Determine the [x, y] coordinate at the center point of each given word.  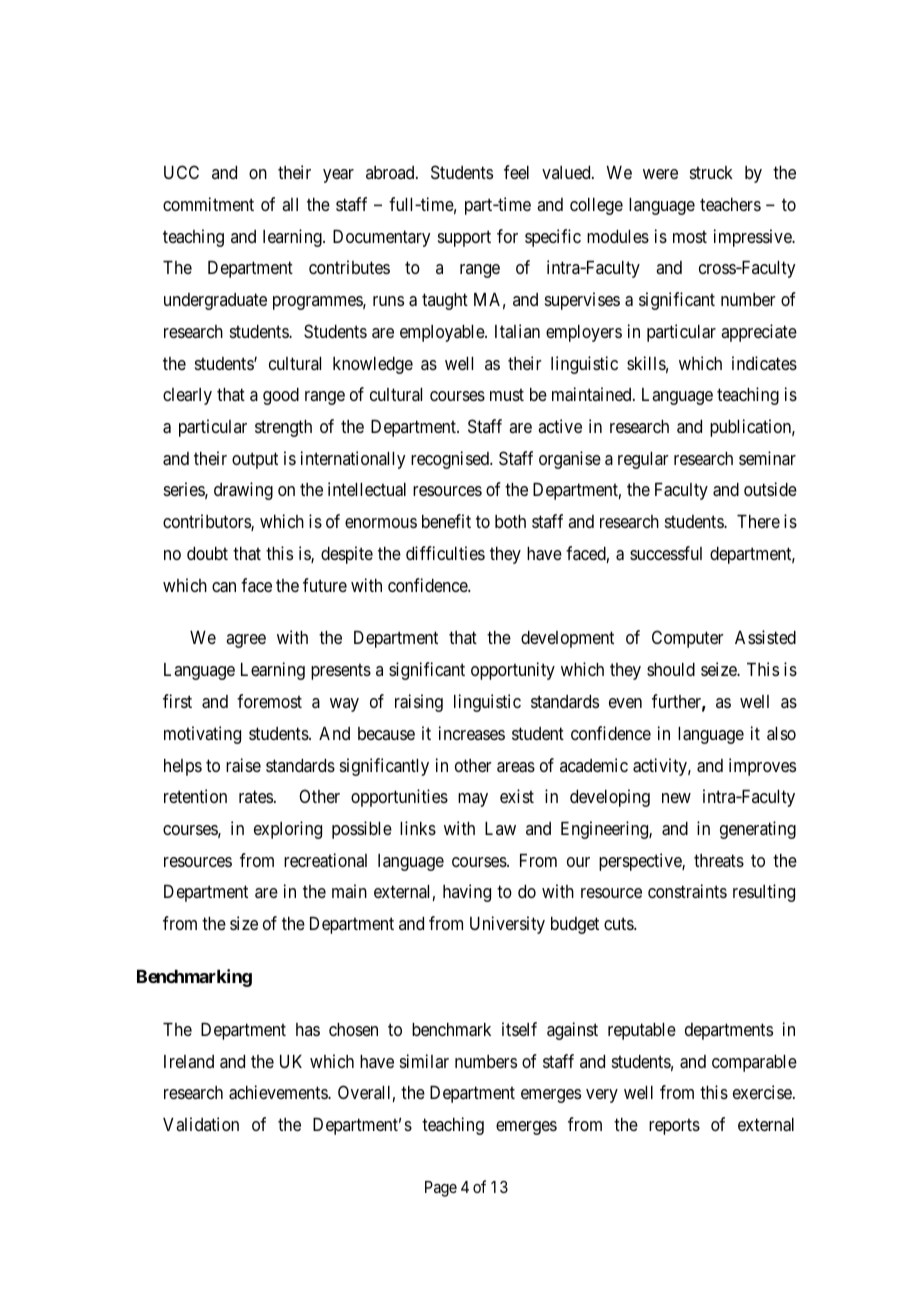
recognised [451, 460]
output [255, 460]
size [244, 923]
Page [441, 1189]
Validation [201, 1124]
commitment [208, 204]
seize [720, 669]
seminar [767, 458]
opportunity [513, 671]
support [464, 238]
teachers [730, 204]
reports [674, 1127]
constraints [687, 891]
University [507, 925]
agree [246, 641]
